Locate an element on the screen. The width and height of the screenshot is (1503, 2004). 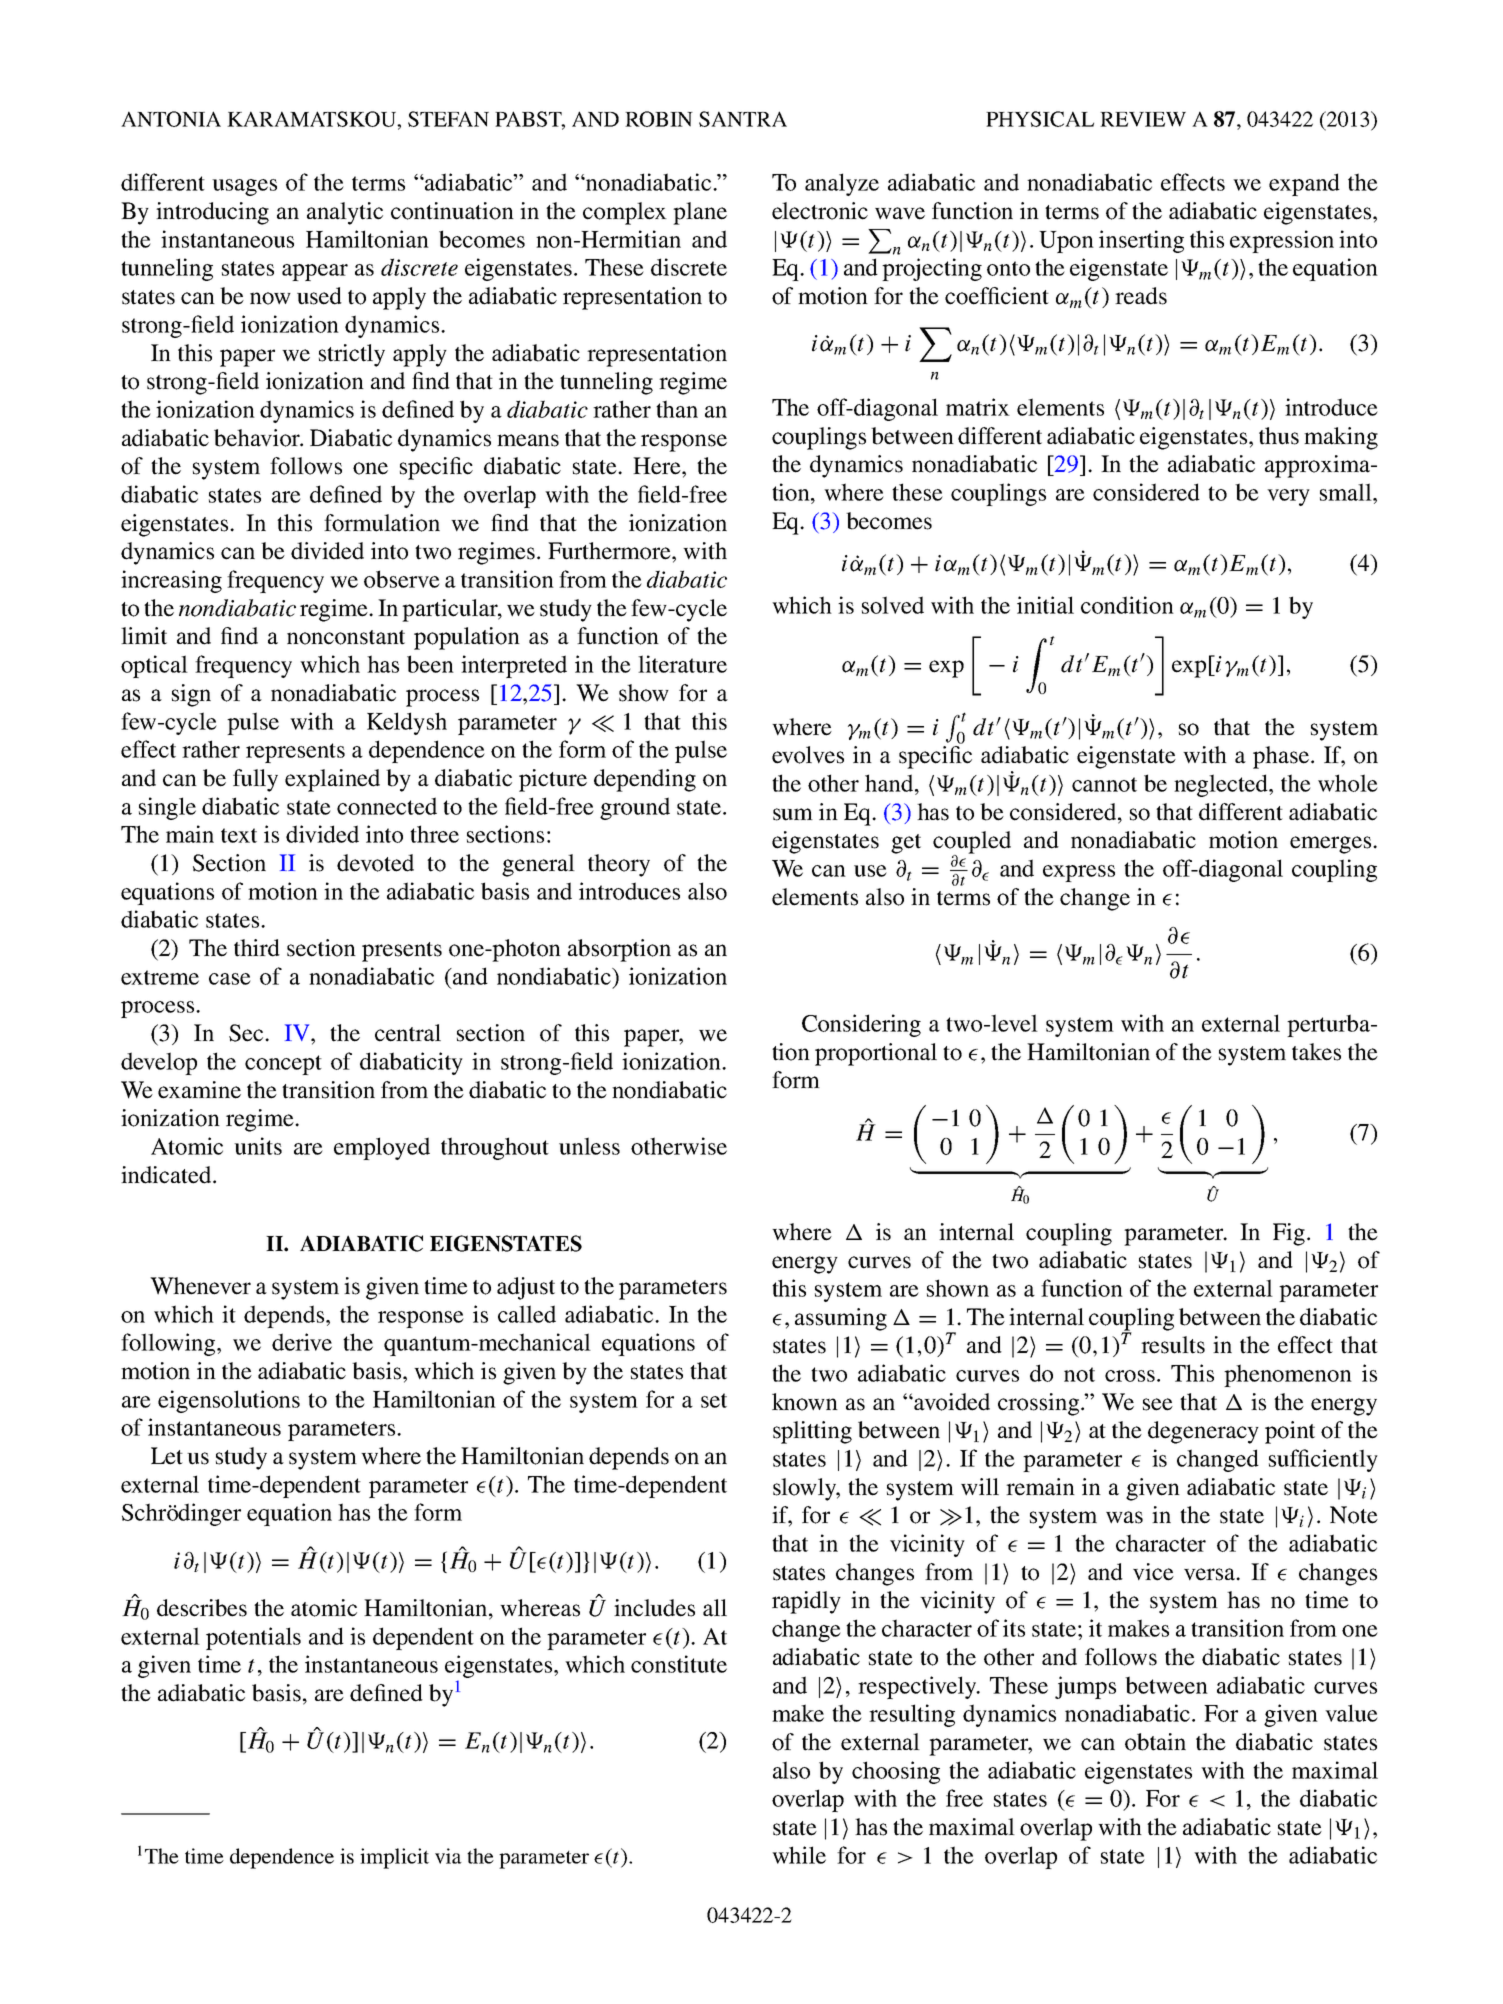
Whenever is located at coordinates (200, 1286).
